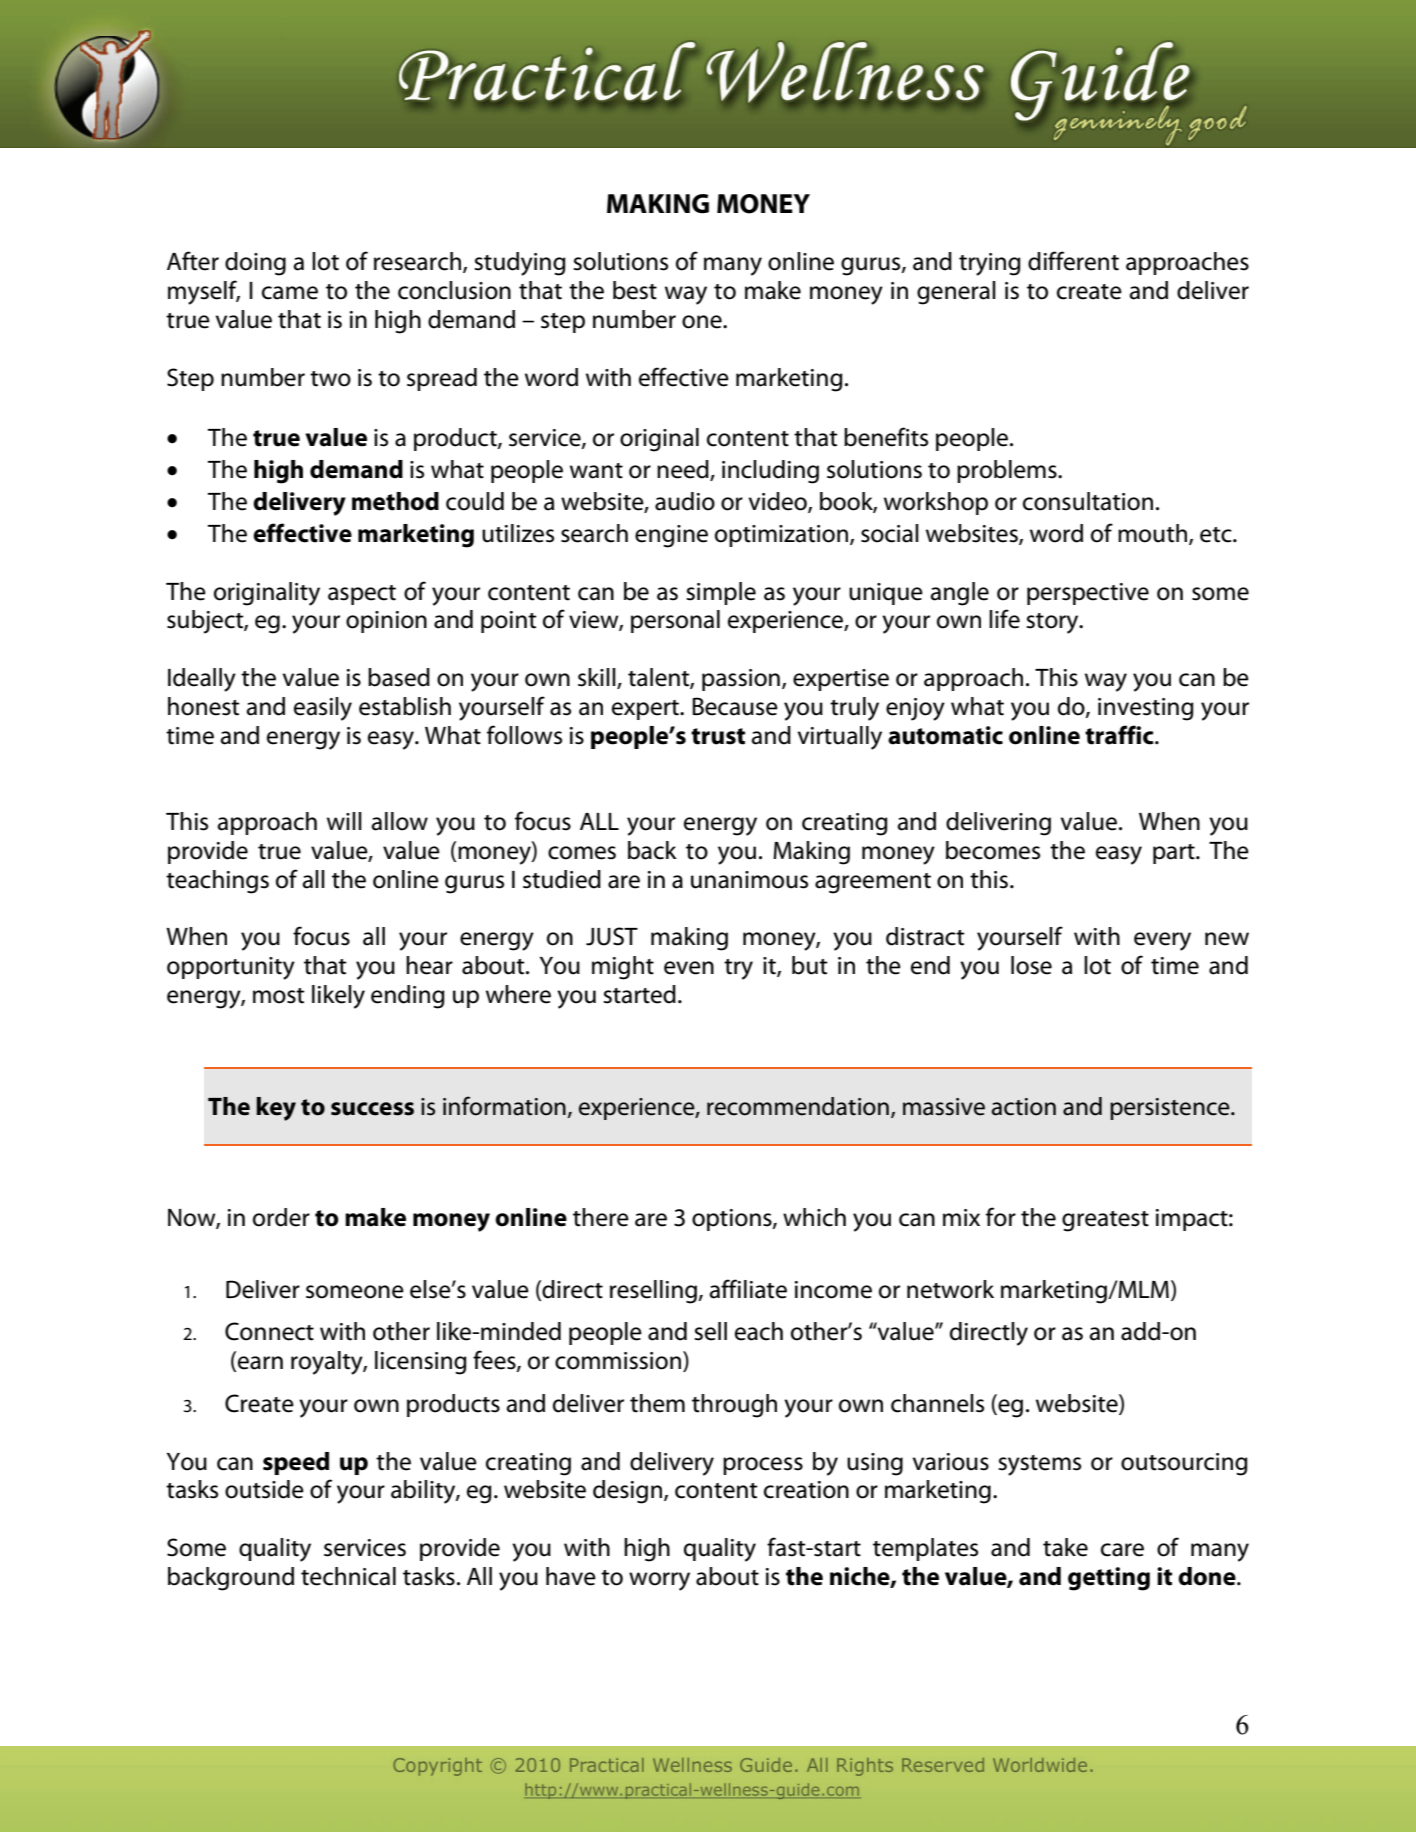 This screenshot has height=1832, width=1416. I want to click on best, so click(635, 290).
